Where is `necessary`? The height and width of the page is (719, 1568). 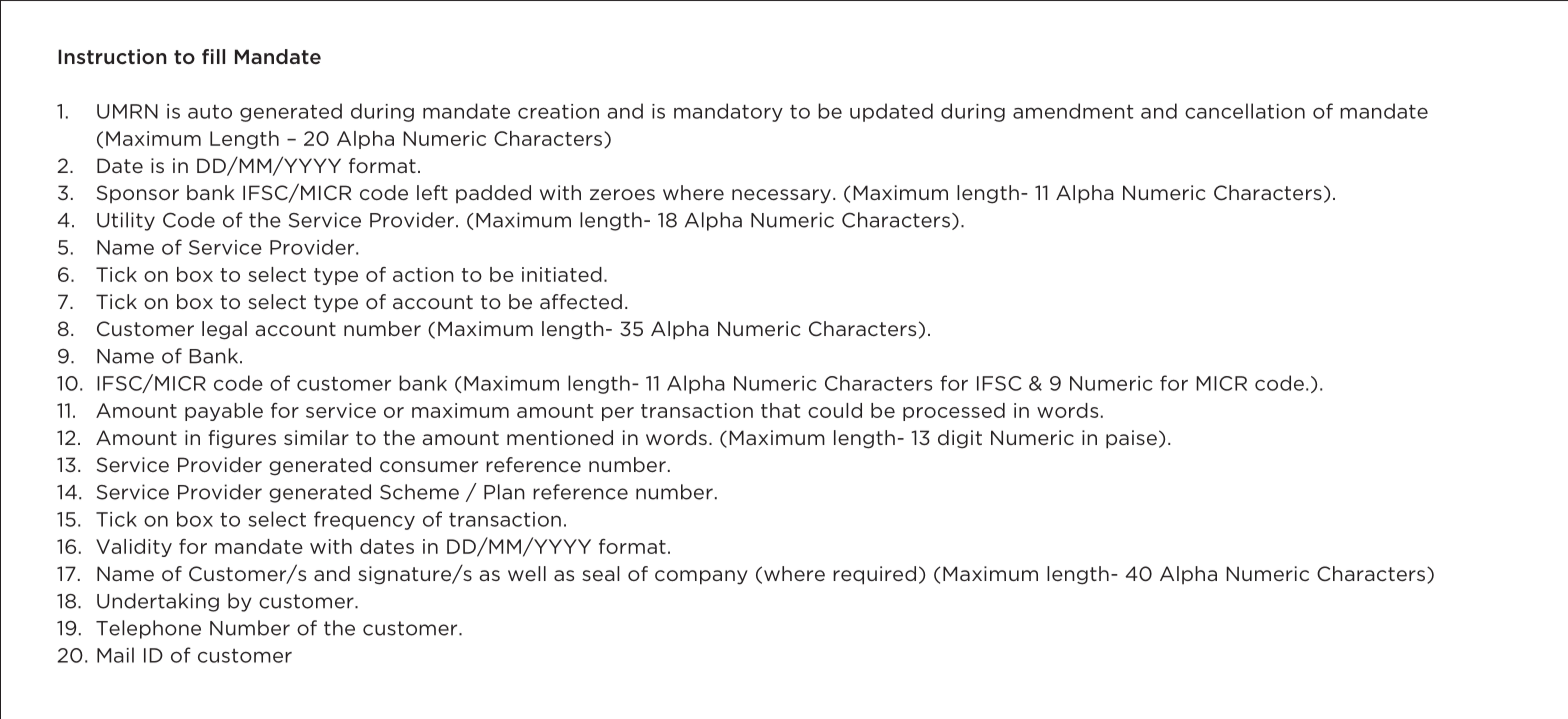
necessary is located at coordinates (781, 196).
